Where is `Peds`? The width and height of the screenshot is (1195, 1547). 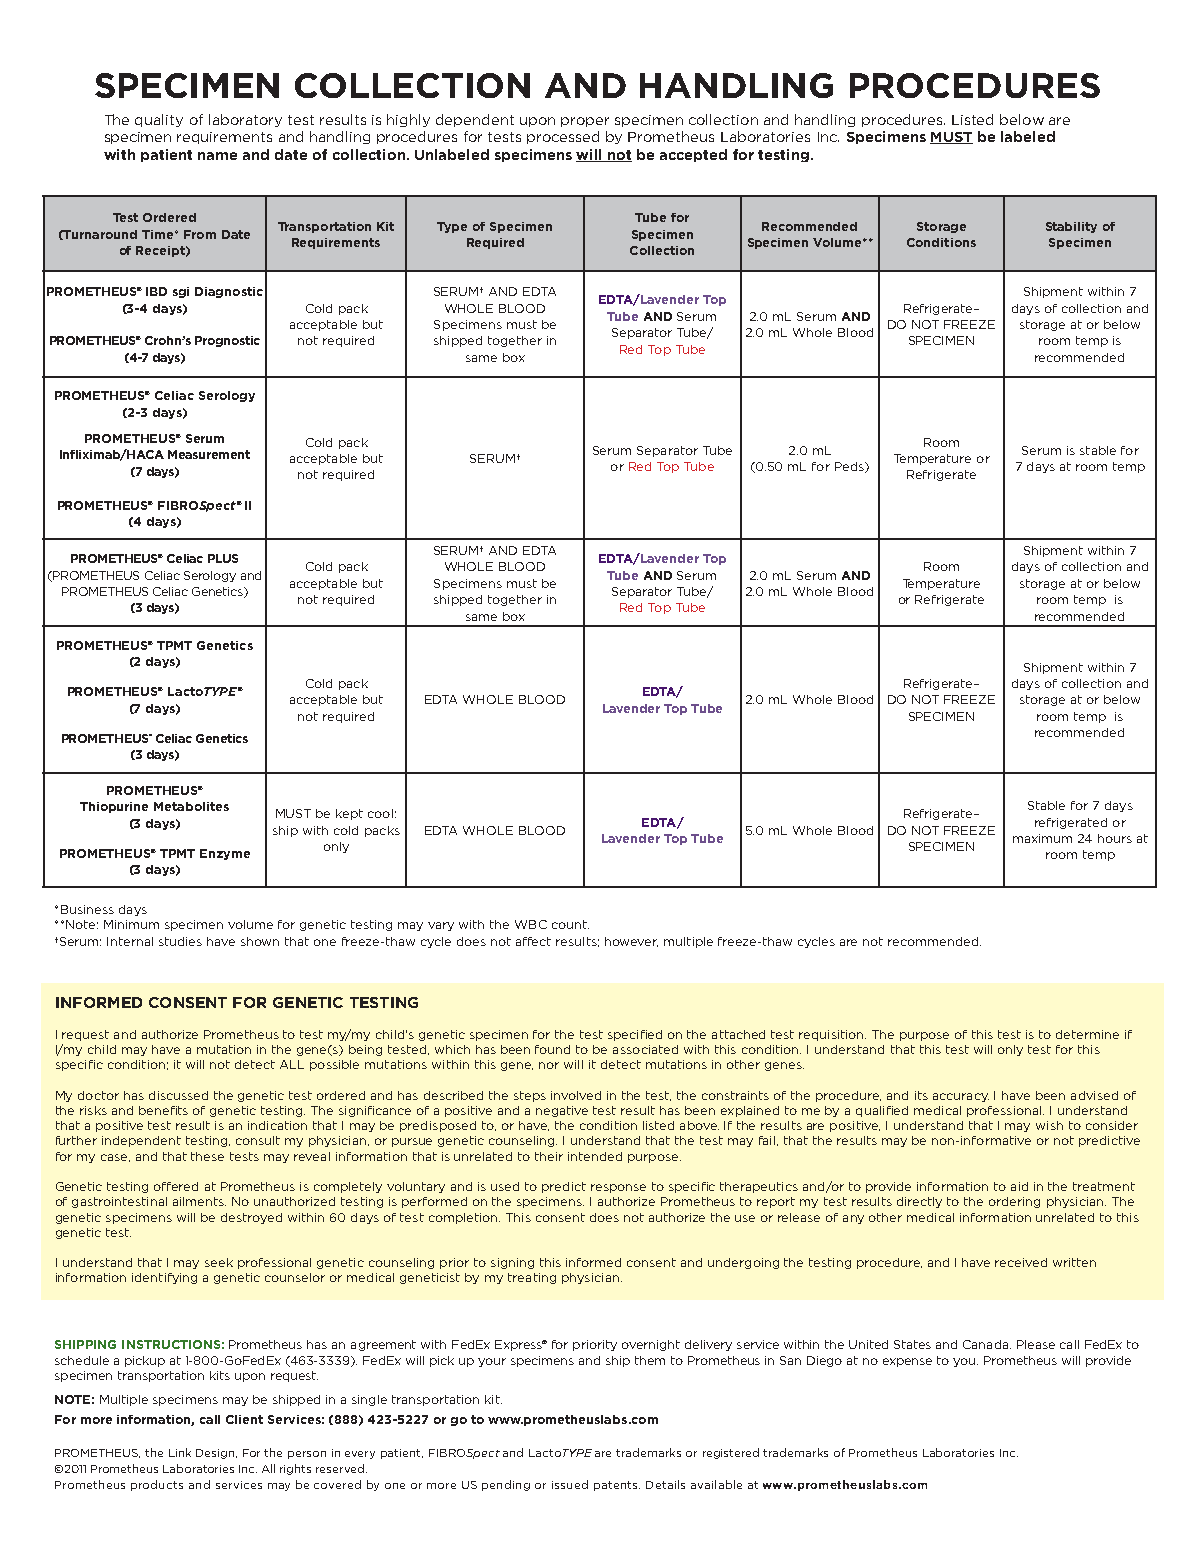 Peds is located at coordinates (850, 467).
